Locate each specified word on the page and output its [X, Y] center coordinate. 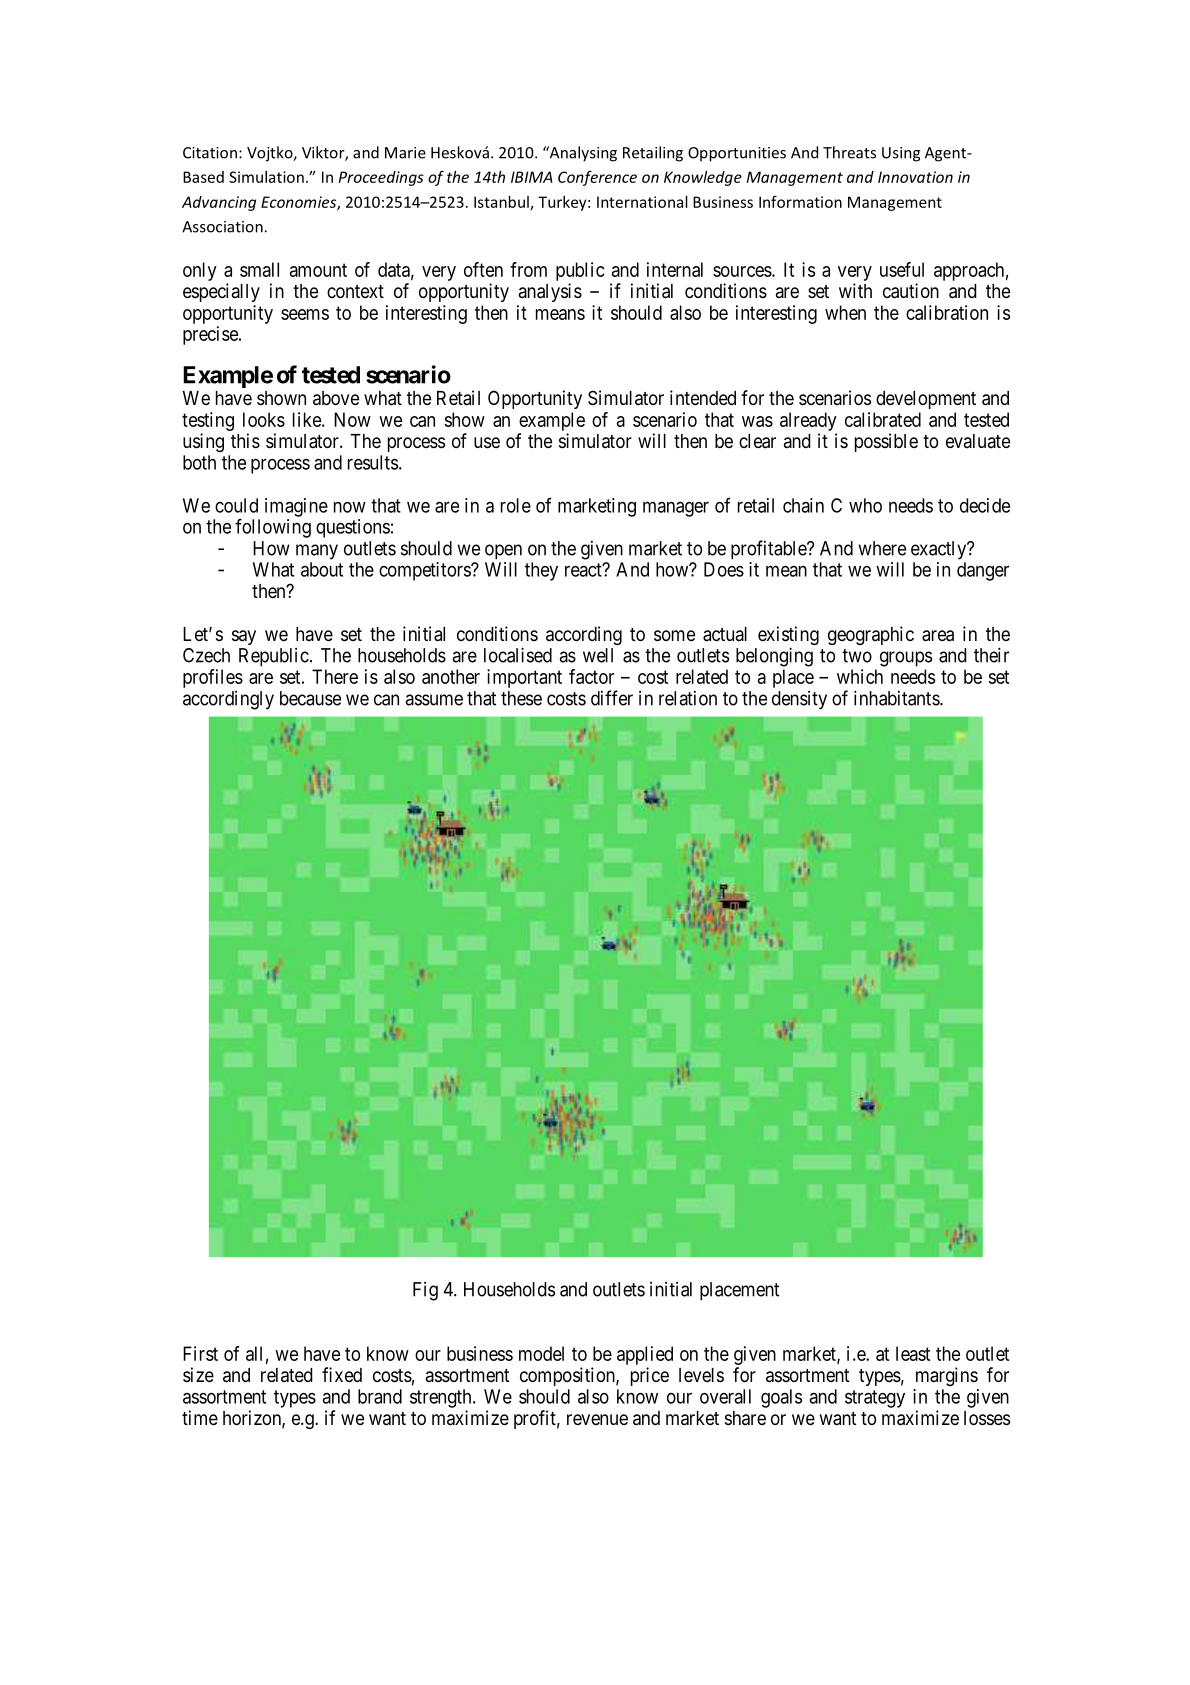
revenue [597, 1419]
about [322, 569]
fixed [342, 1374]
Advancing [219, 203]
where [882, 548]
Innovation [915, 177]
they [541, 571]
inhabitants [897, 698]
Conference [597, 178]
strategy [875, 1399]
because [310, 698]
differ [612, 698]
